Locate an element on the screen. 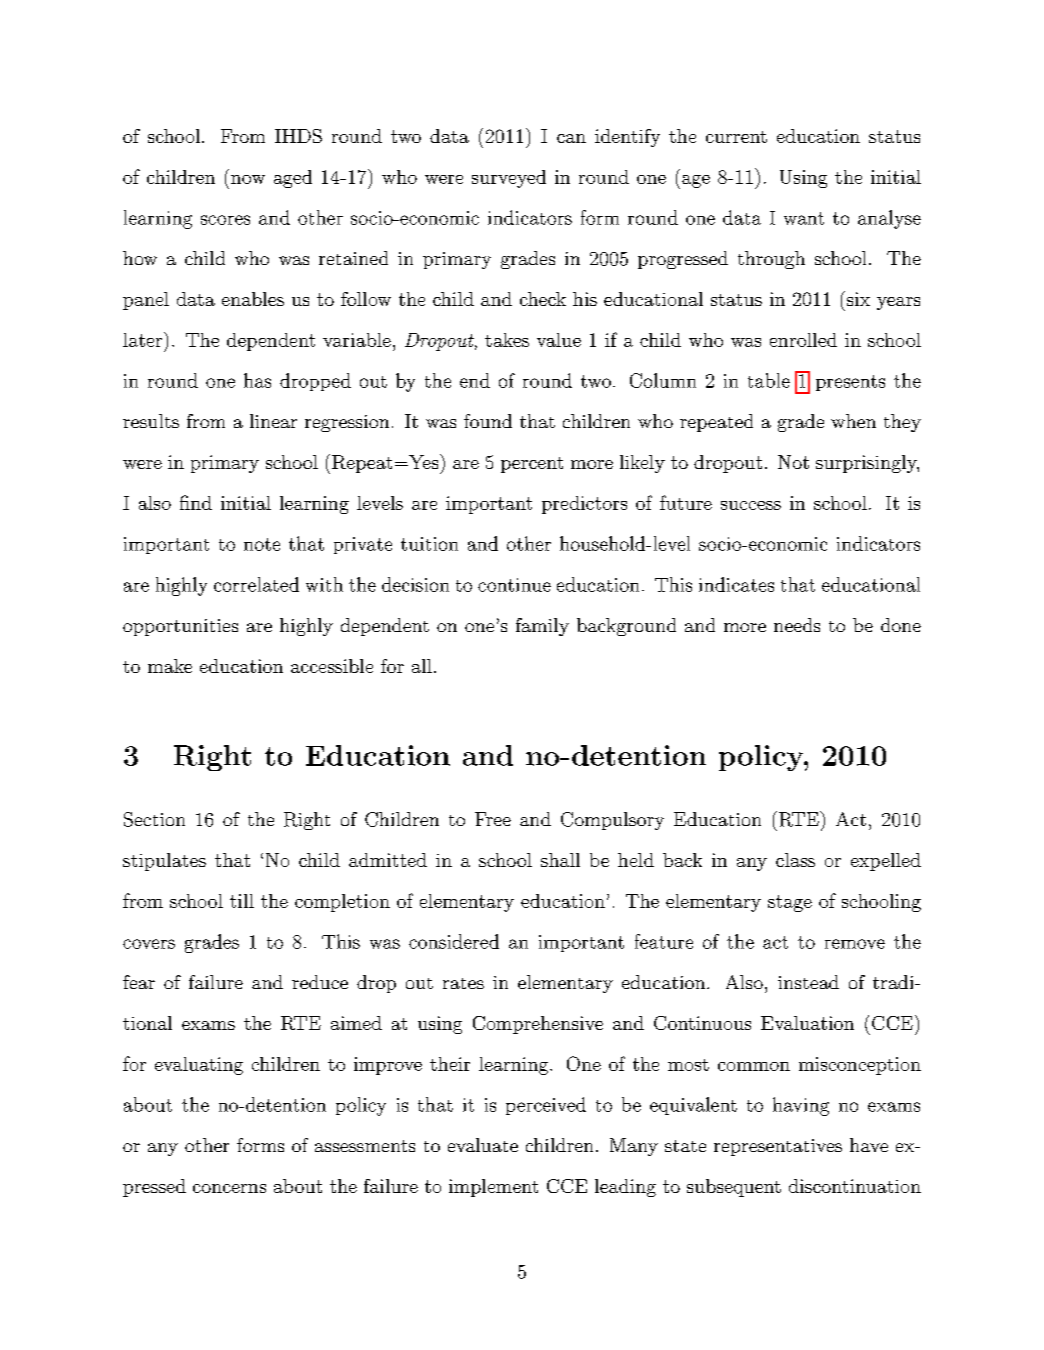 The height and width of the screenshot is (1350, 1044). representatives is located at coordinates (778, 1147).
